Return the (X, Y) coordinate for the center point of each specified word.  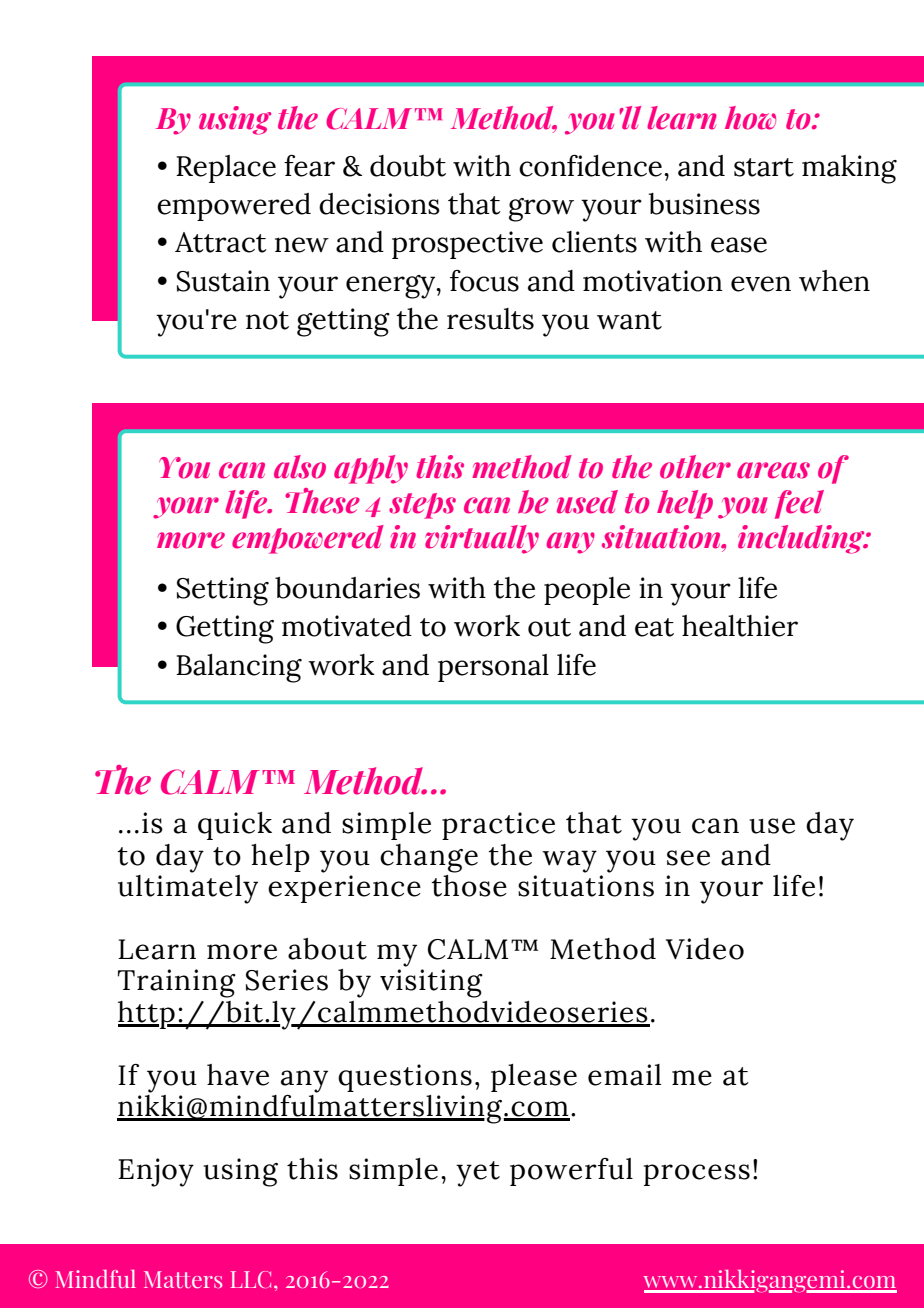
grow (541, 210)
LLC (251, 1279)
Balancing (239, 668)
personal (493, 668)
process (697, 1175)
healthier (740, 626)
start (764, 167)
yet (478, 1174)
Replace (226, 169)
